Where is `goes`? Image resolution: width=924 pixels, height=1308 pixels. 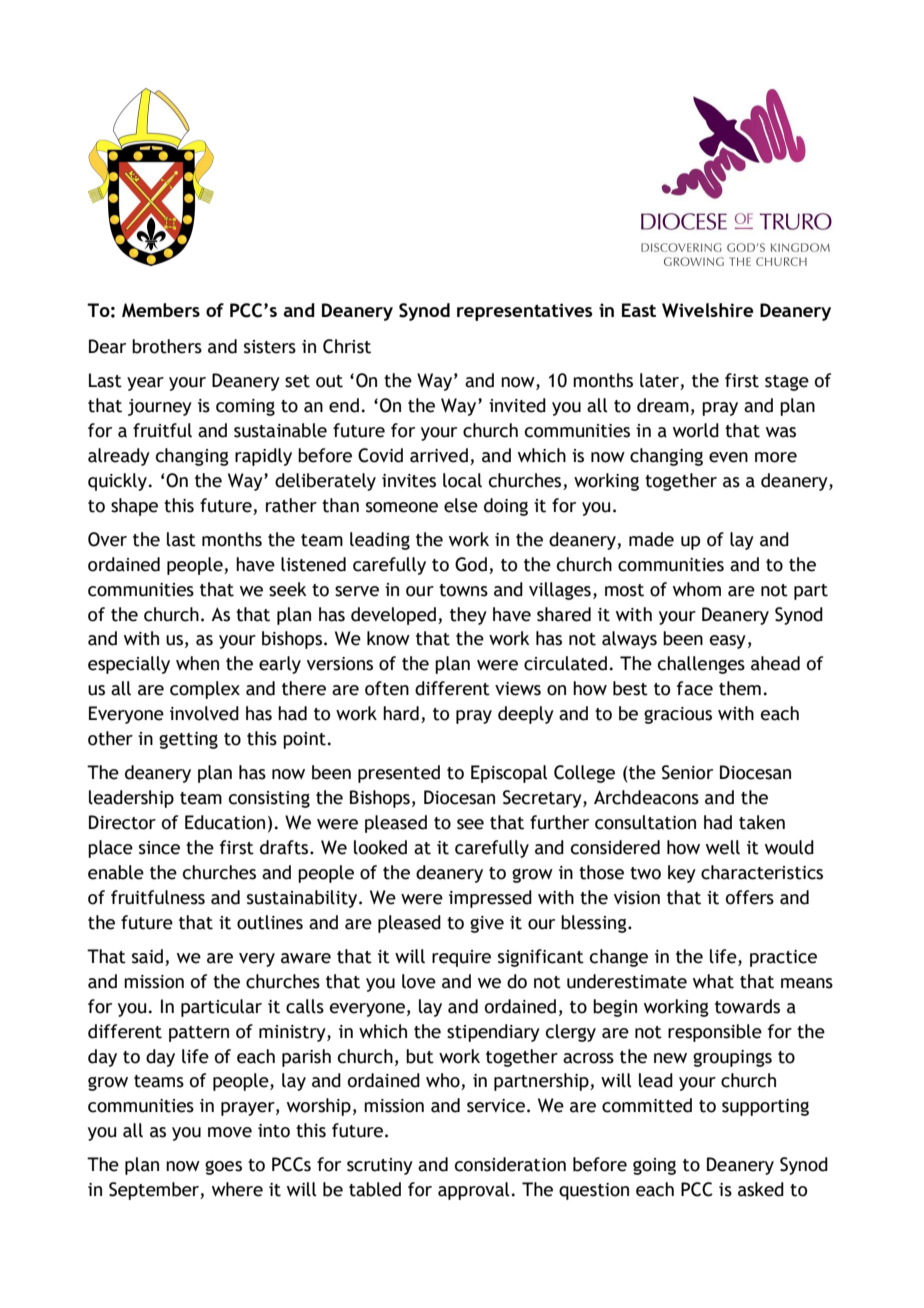
goes is located at coordinates (223, 1167).
